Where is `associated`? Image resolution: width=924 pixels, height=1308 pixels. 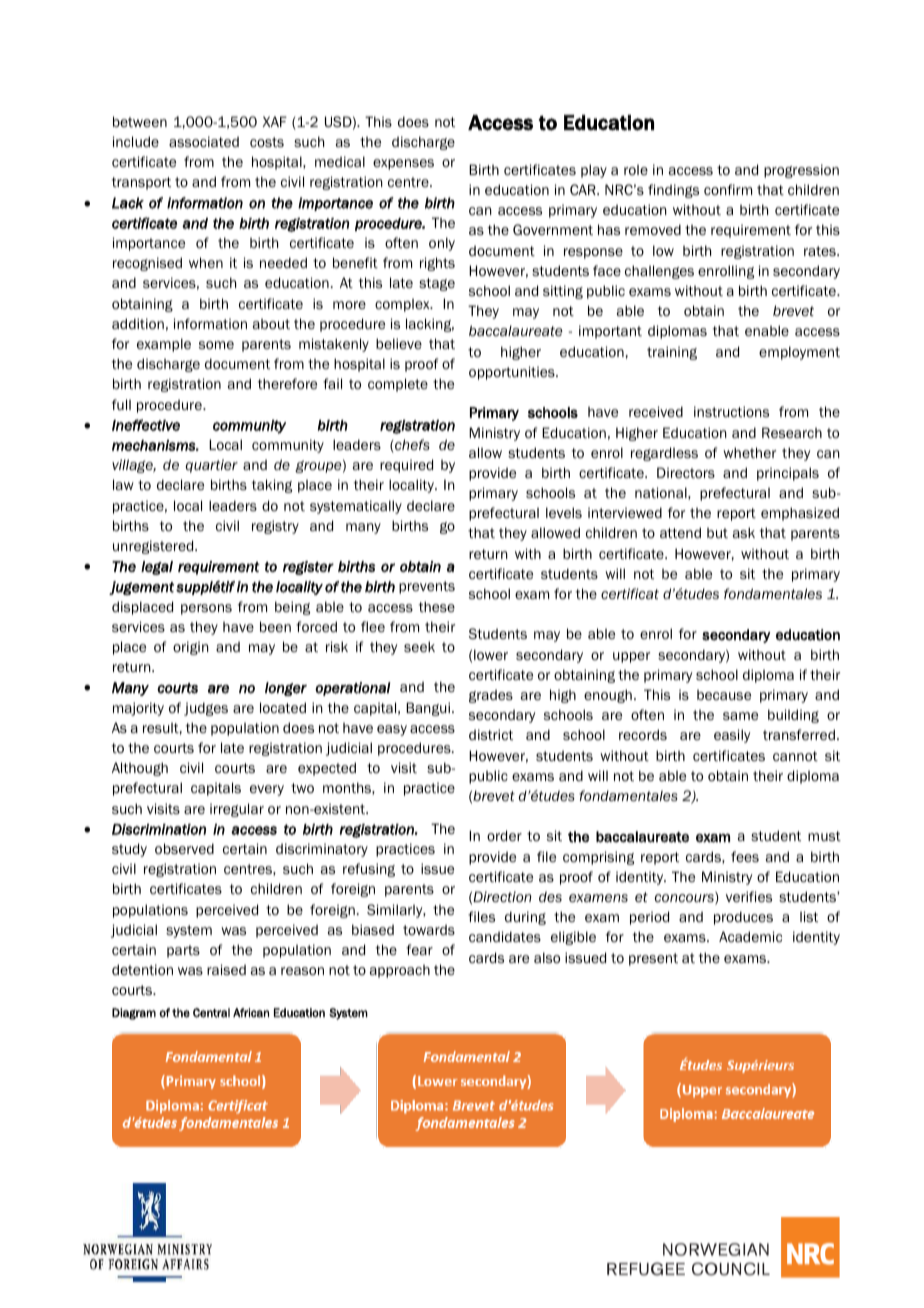
associated is located at coordinates (204, 141).
